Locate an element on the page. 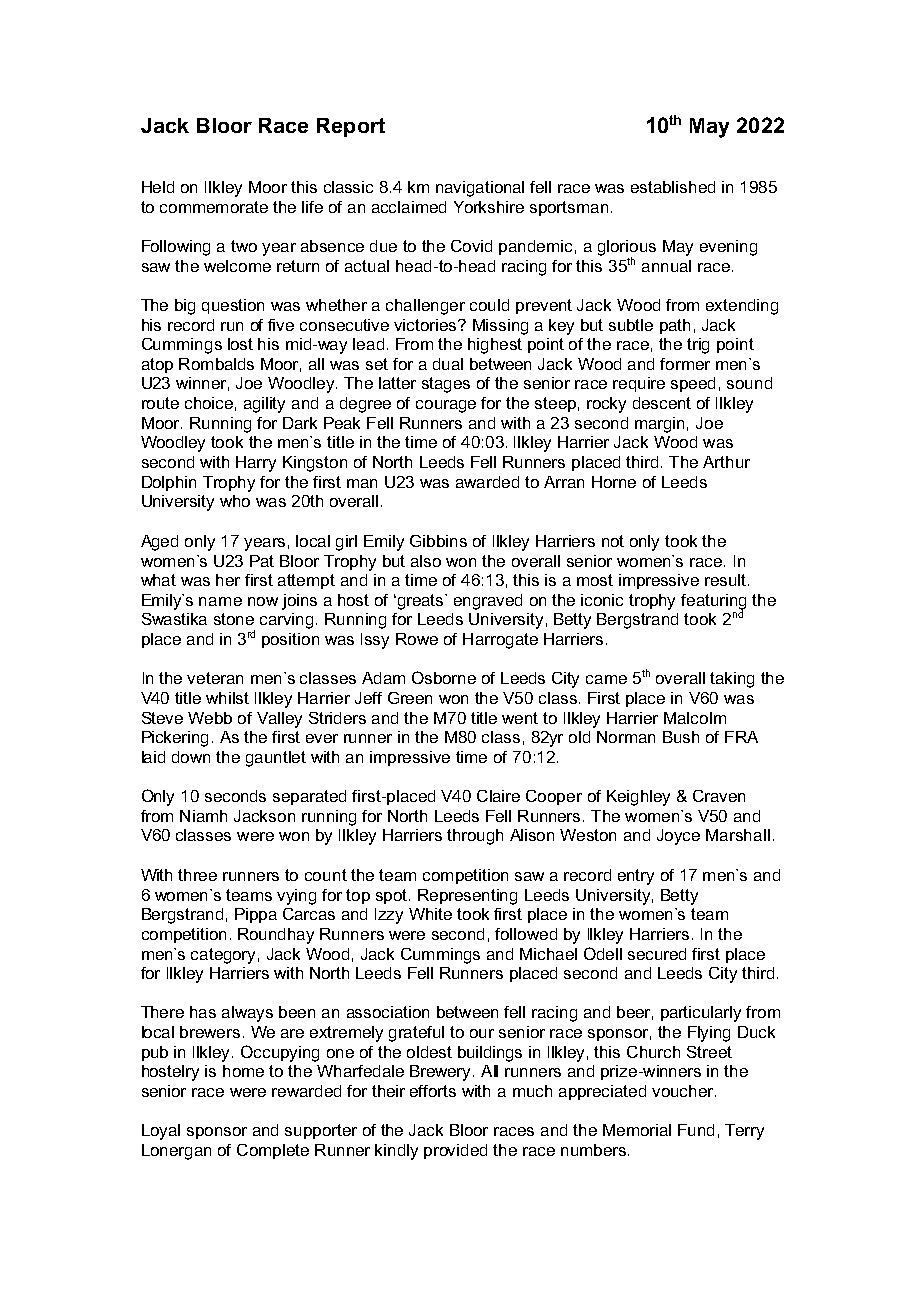  Green is located at coordinates (410, 698).
